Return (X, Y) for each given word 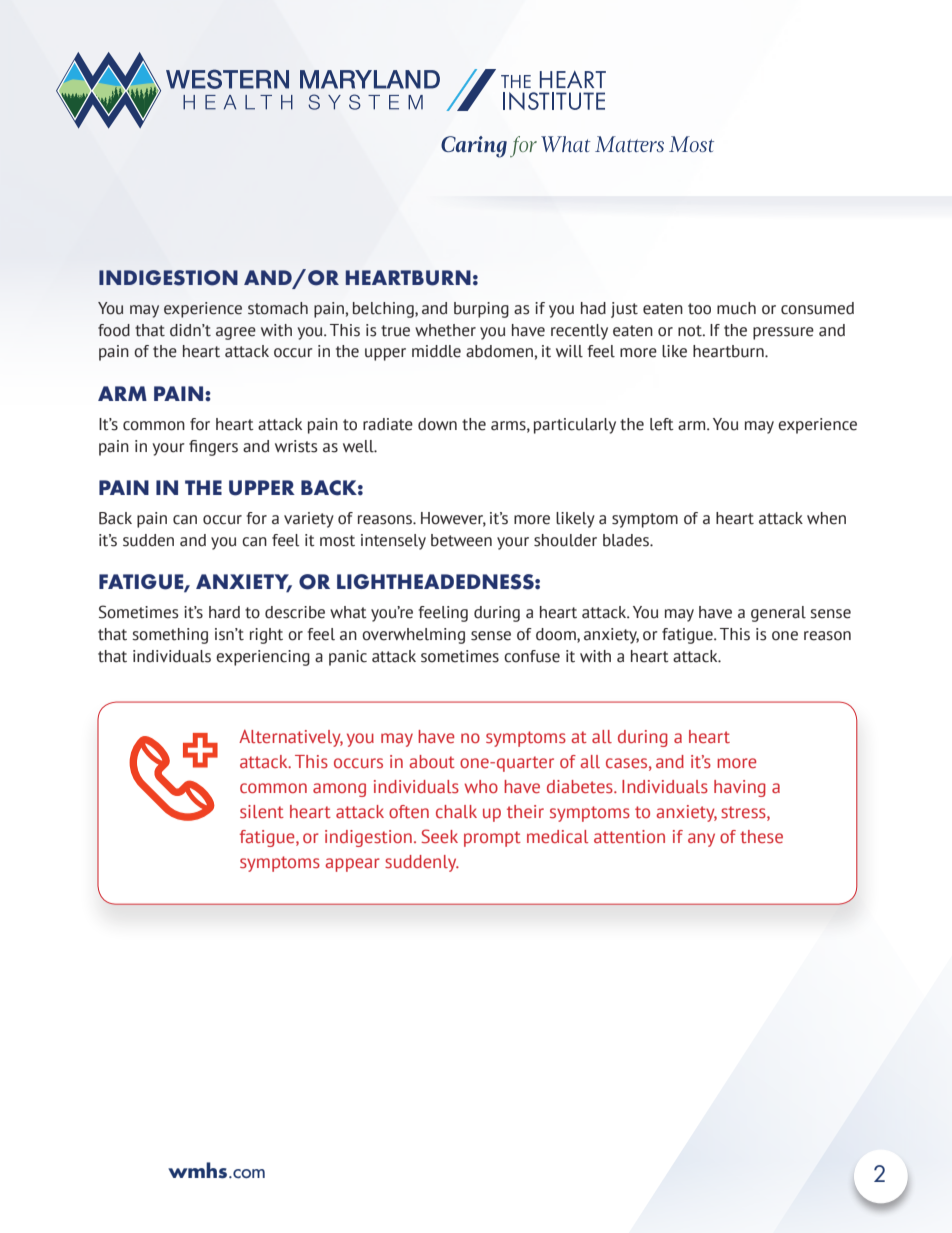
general (778, 614)
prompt (492, 839)
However (453, 519)
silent (262, 811)
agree (236, 333)
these (761, 837)
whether (445, 330)
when (826, 518)
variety (309, 520)
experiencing (263, 658)
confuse (532, 656)
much (736, 308)
